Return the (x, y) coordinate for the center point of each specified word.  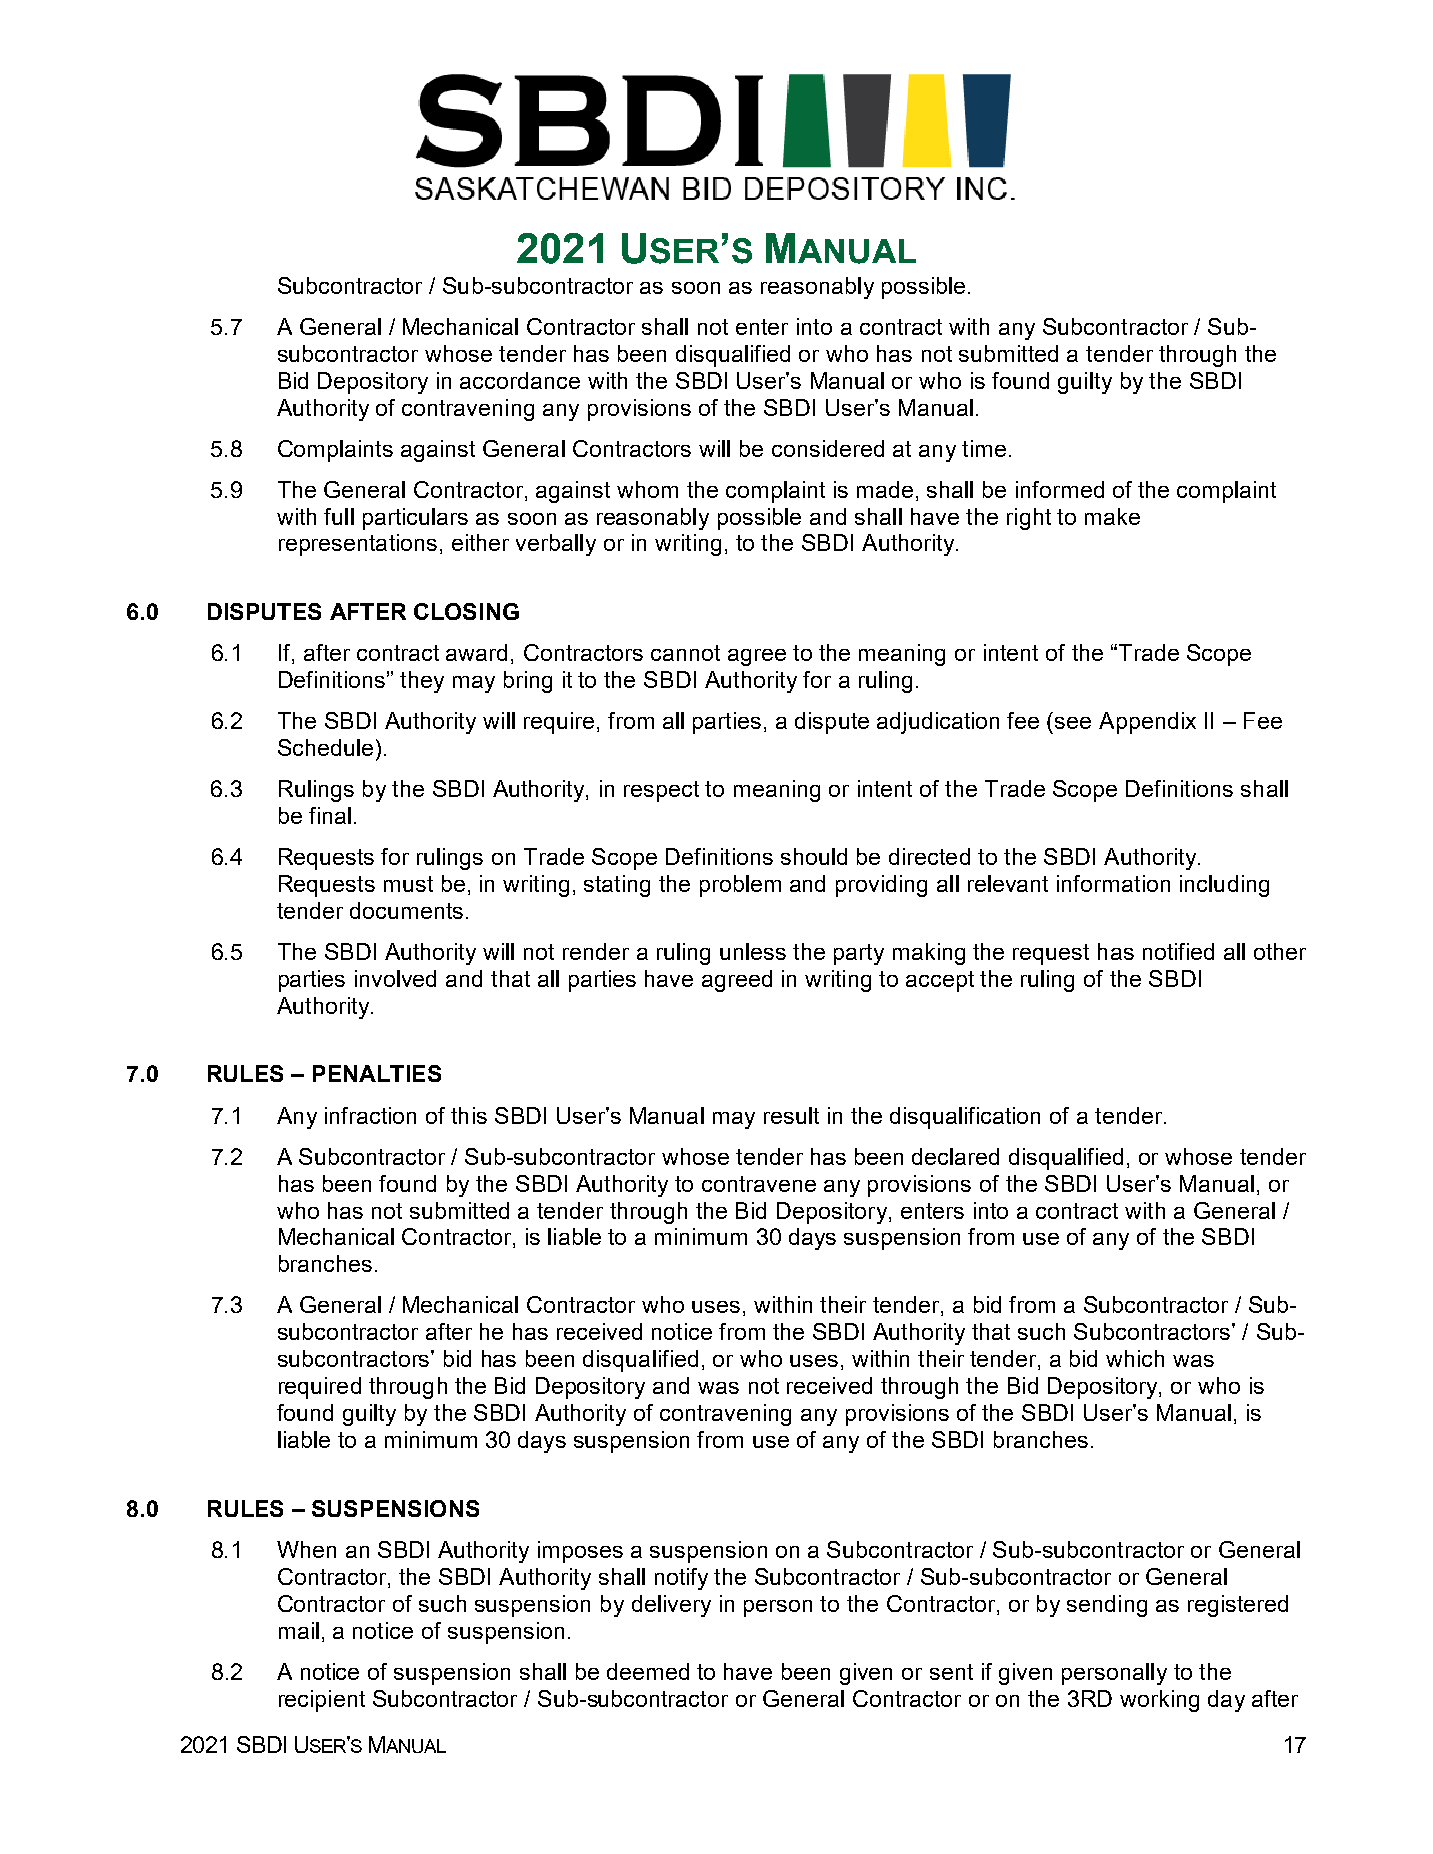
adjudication (938, 723)
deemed (648, 1671)
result (791, 1115)
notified (1178, 951)
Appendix (1147, 723)
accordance (520, 380)
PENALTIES (377, 1073)
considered (828, 448)
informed (1060, 489)
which (1135, 1358)
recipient (322, 1701)
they (422, 682)
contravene (759, 1184)
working (1159, 1701)
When (306, 1549)
